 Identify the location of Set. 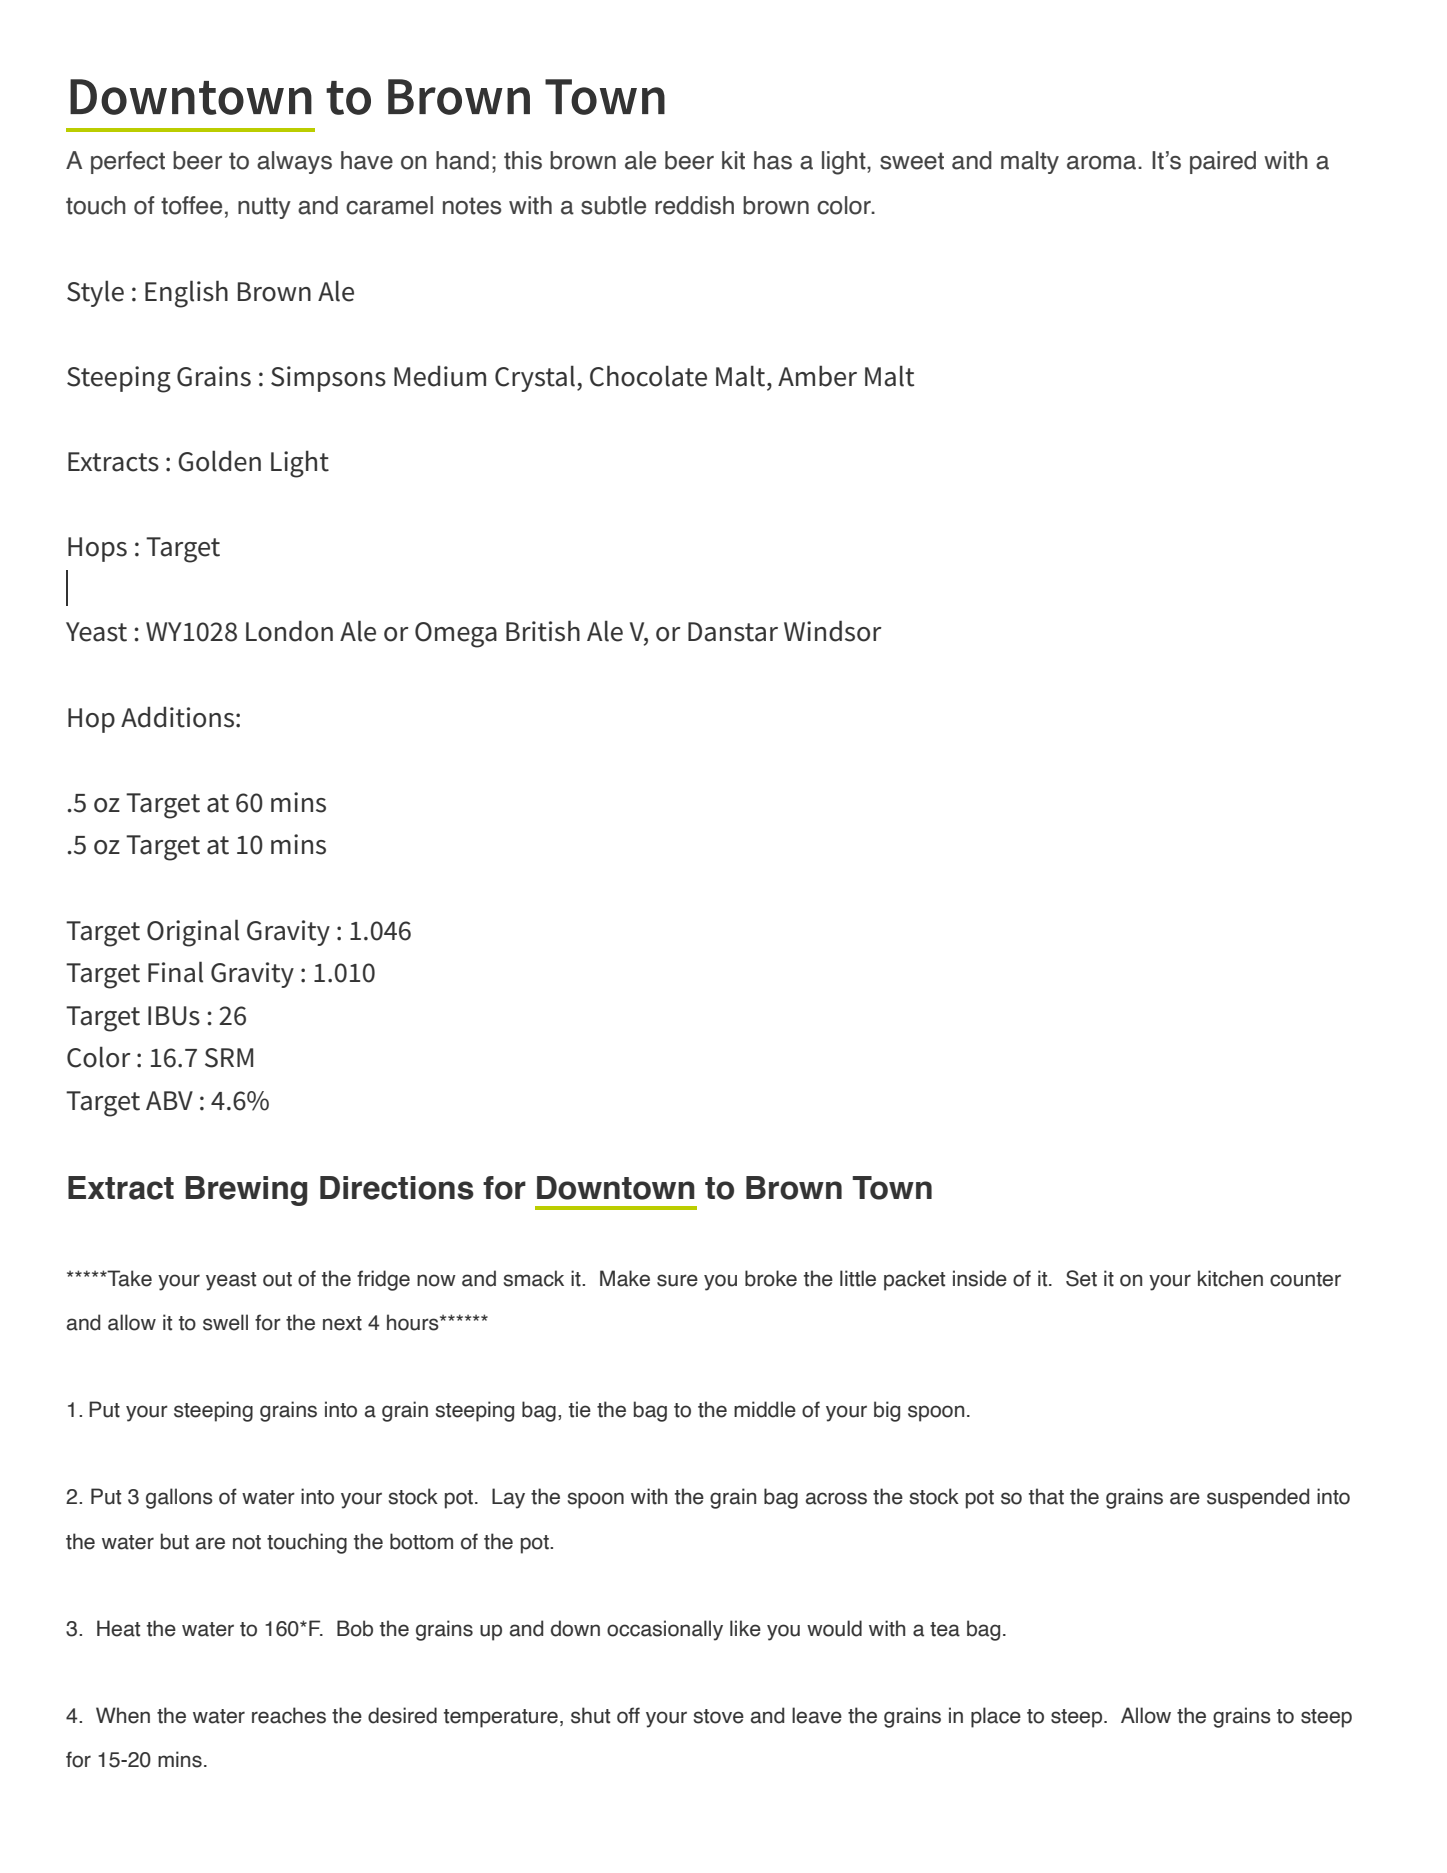
(1081, 1278).
